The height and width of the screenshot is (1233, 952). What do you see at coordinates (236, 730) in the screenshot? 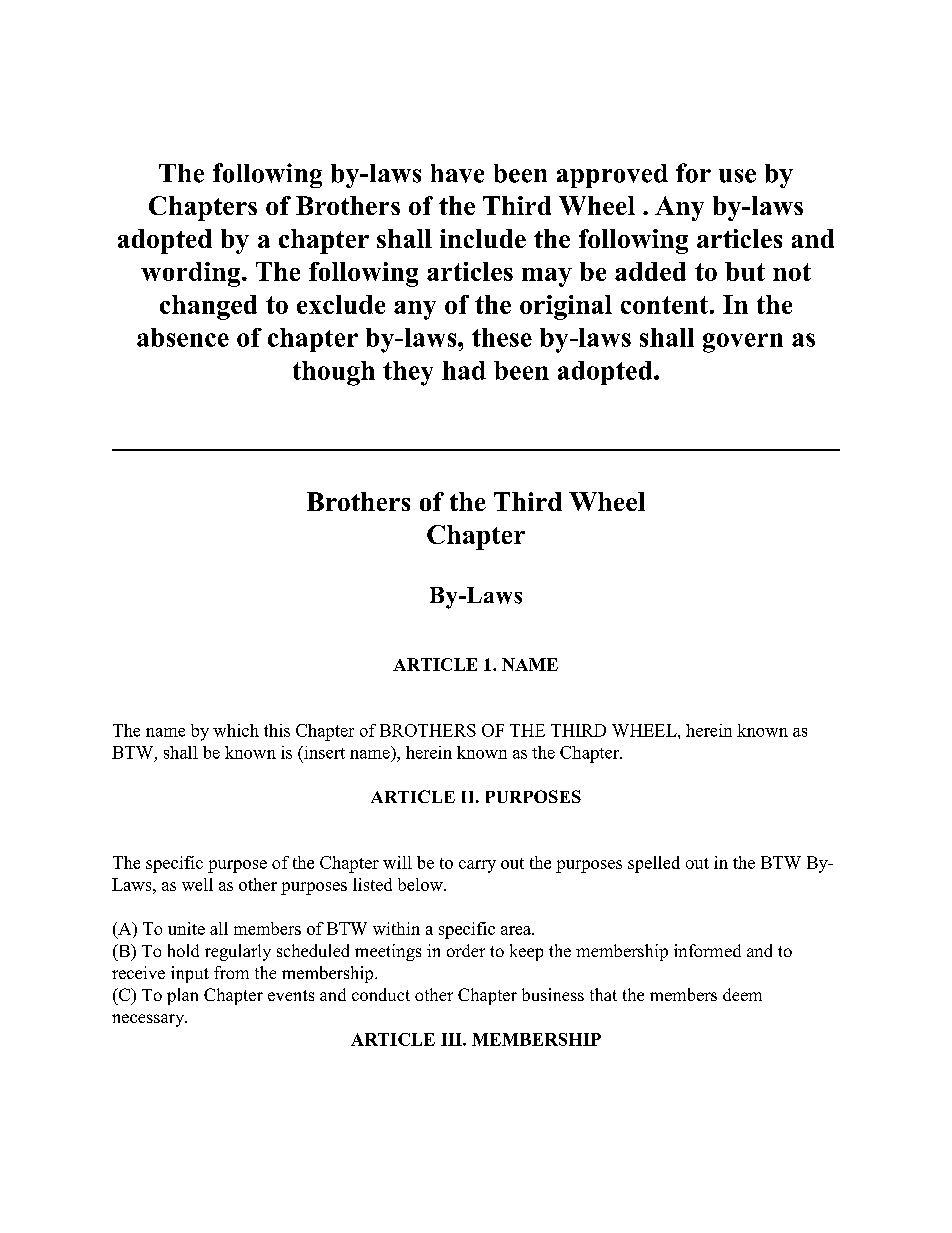
I see `which` at bounding box center [236, 730].
